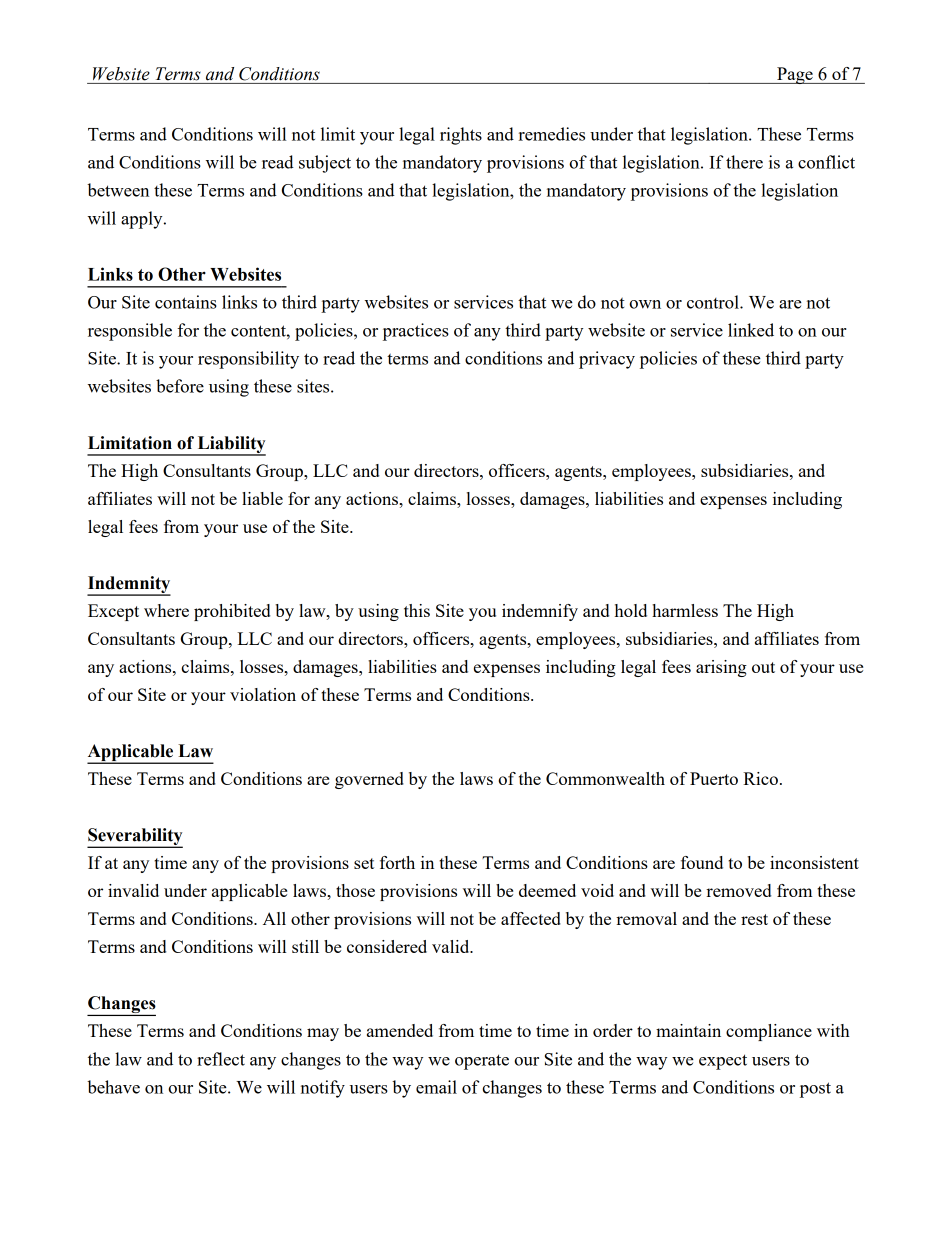 The height and width of the screenshot is (1233, 952). Describe the element at coordinates (795, 75) in the screenshot. I see `Page` at that location.
